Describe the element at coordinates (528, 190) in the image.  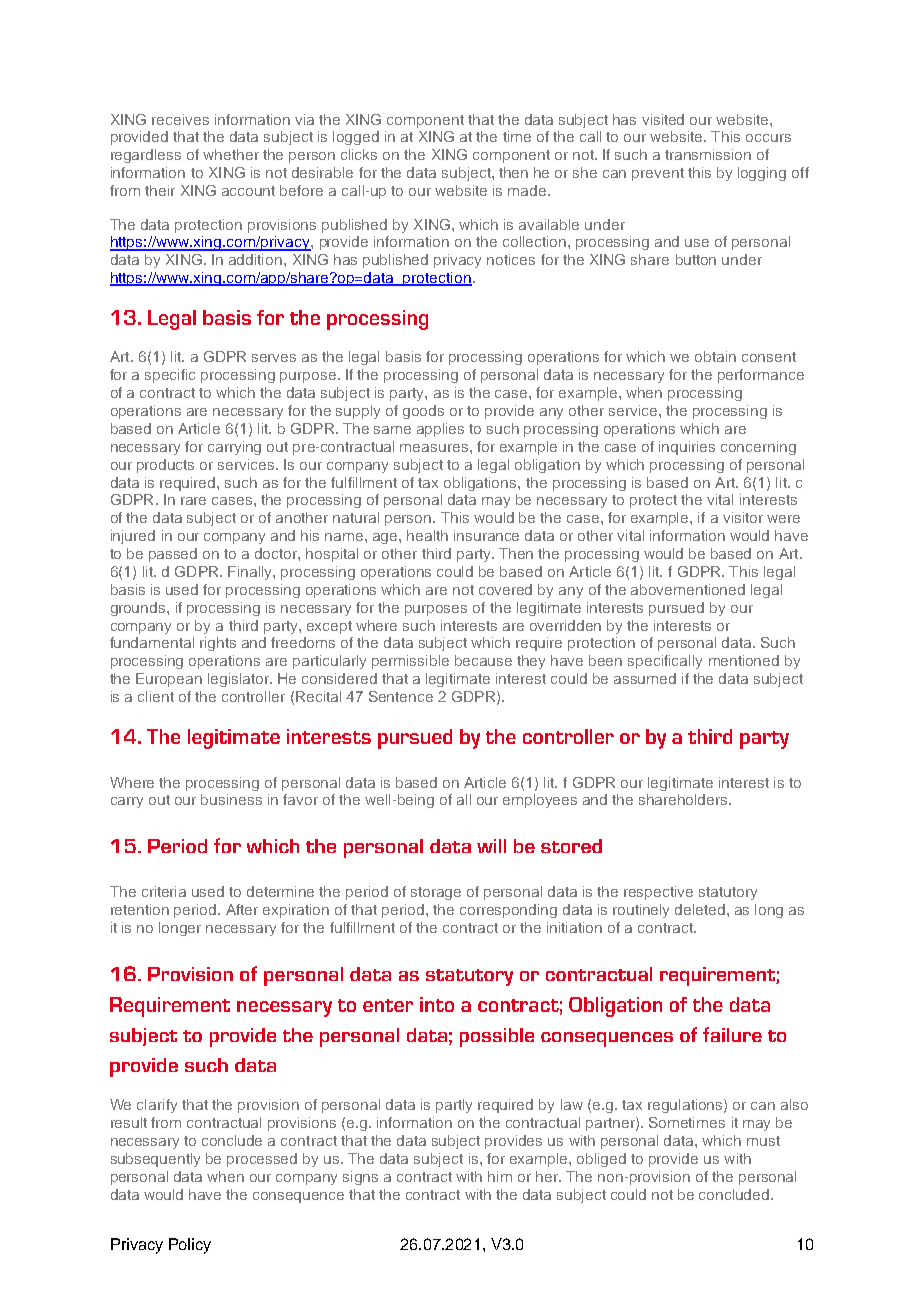
I see `made` at that location.
